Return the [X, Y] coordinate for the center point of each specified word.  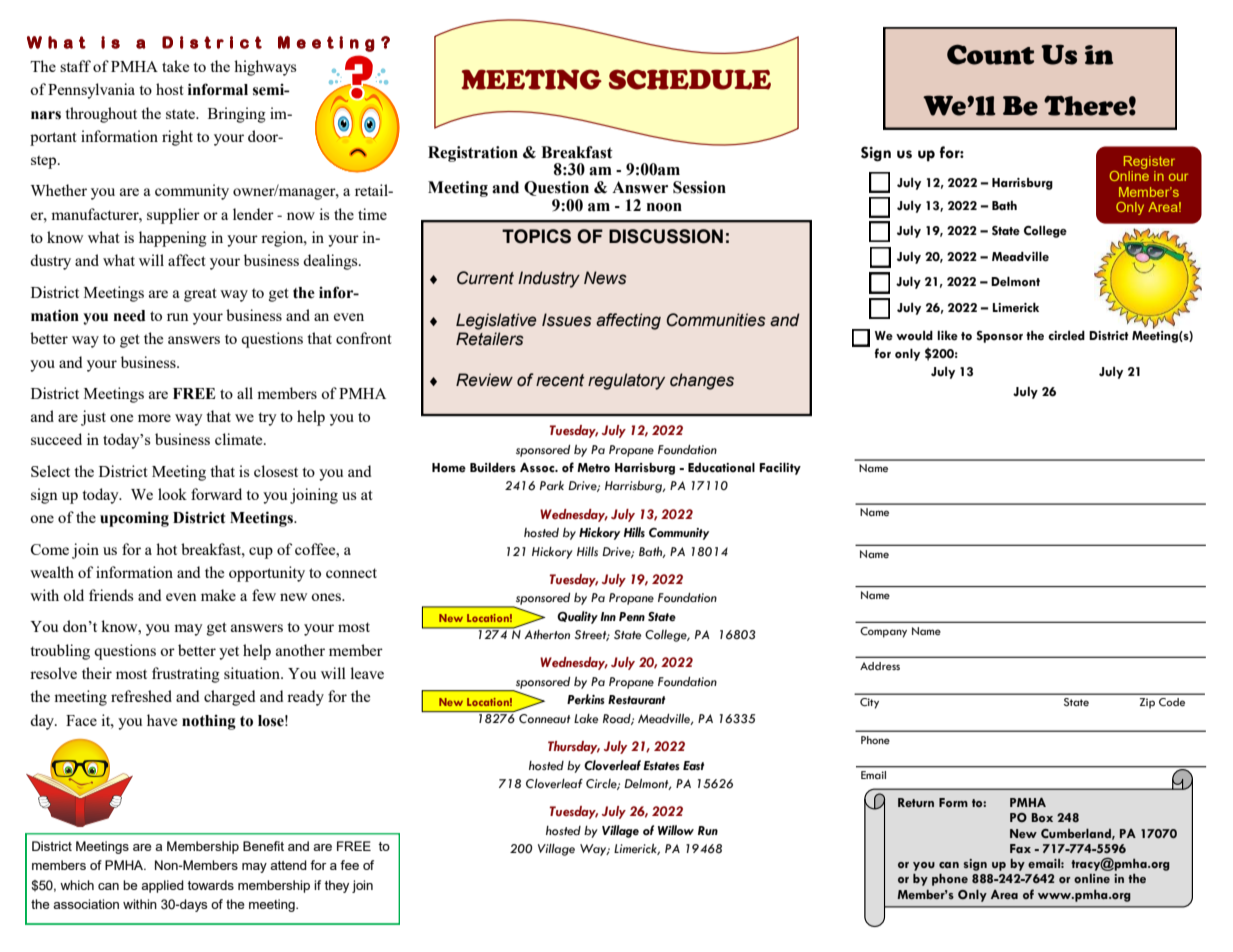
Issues [567, 320]
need [130, 316]
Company [883, 632]
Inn [608, 616]
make [218, 595]
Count [990, 54]
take [175, 66]
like [947, 335]
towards [210, 885]
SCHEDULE [690, 79]
